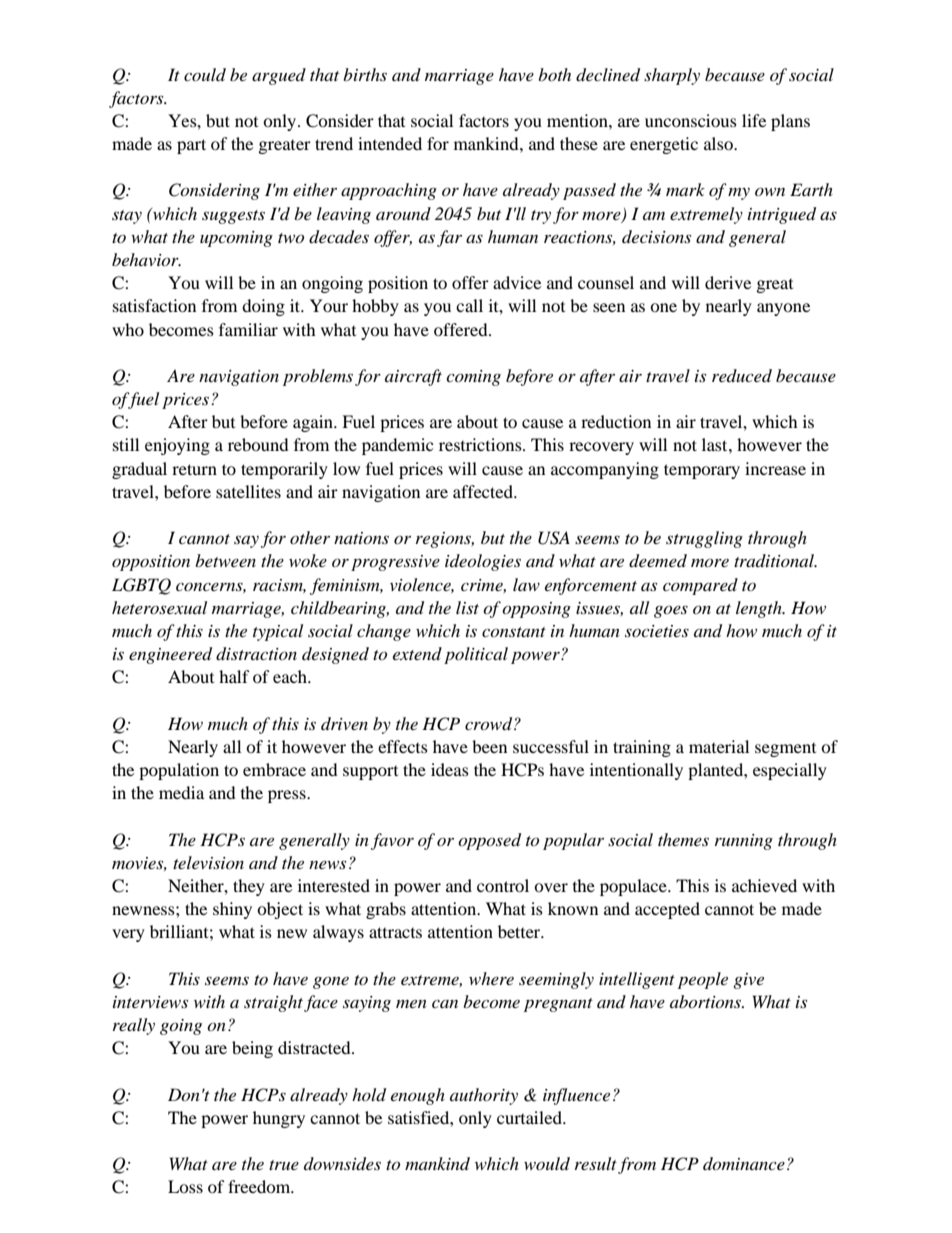 The image size is (952, 1233). I want to click on temporary, so click(702, 471).
